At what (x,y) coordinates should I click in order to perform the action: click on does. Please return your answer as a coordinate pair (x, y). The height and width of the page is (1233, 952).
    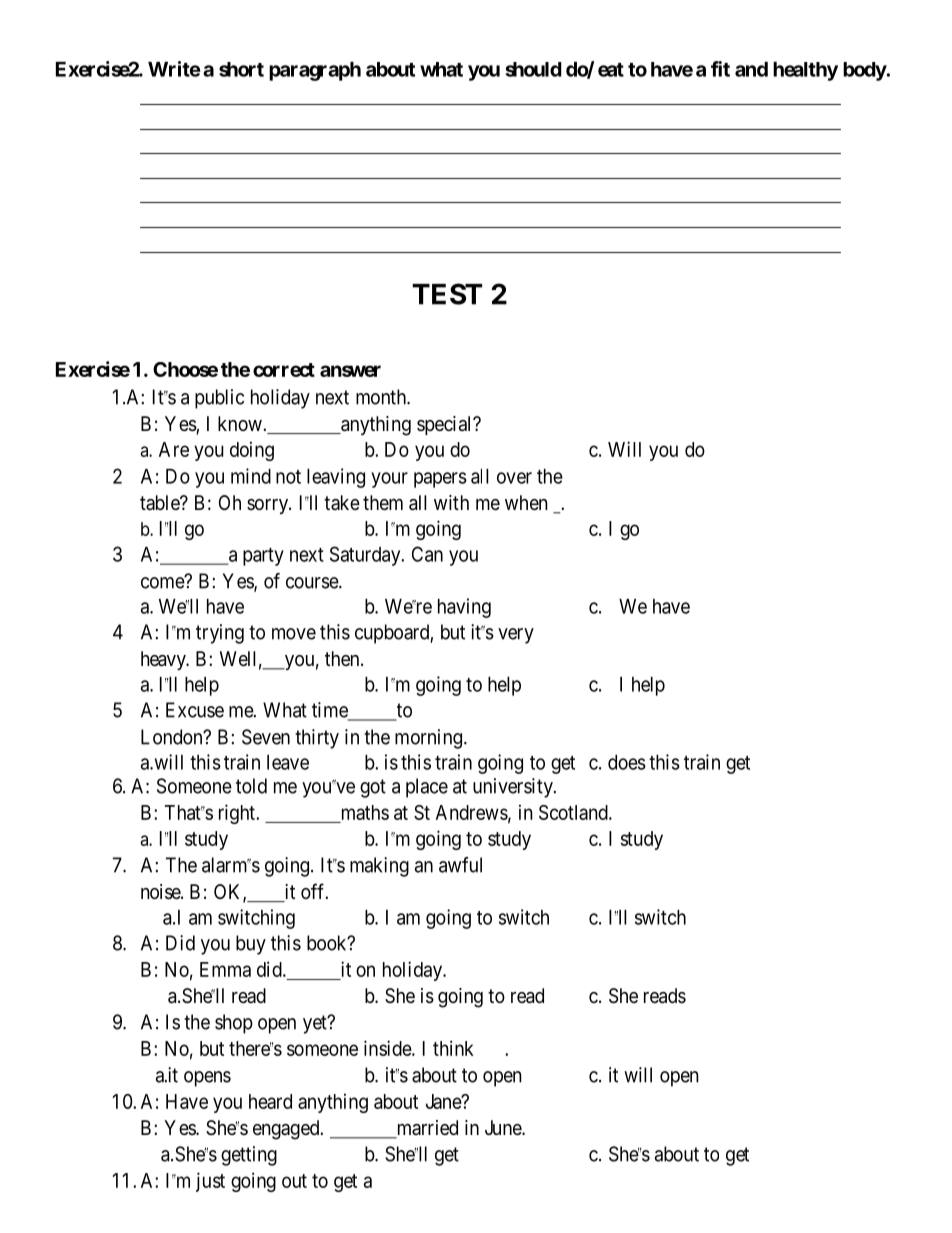
    Looking at the image, I should click on (627, 762).
